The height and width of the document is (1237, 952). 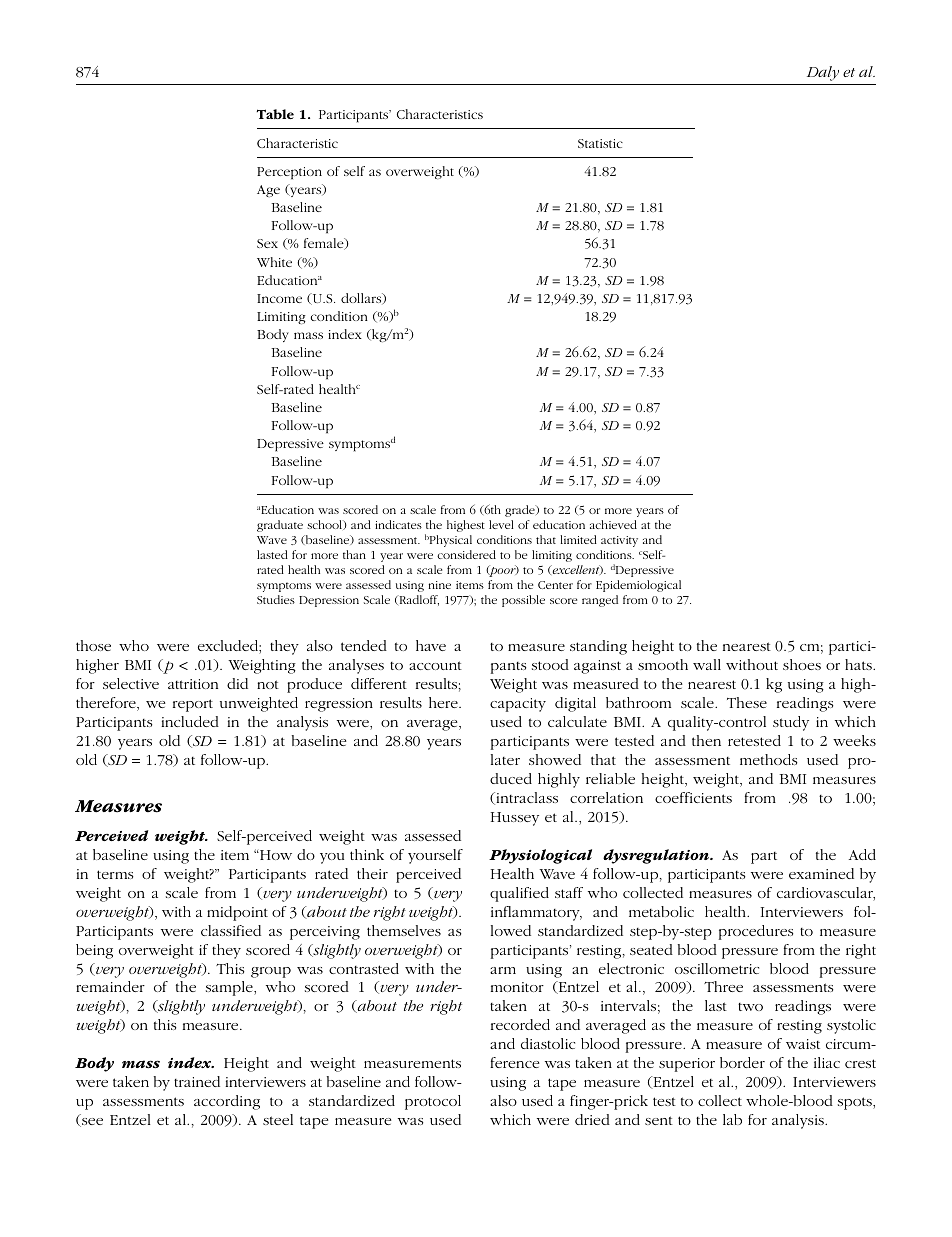 I want to click on Physiological, so click(x=540, y=856).
